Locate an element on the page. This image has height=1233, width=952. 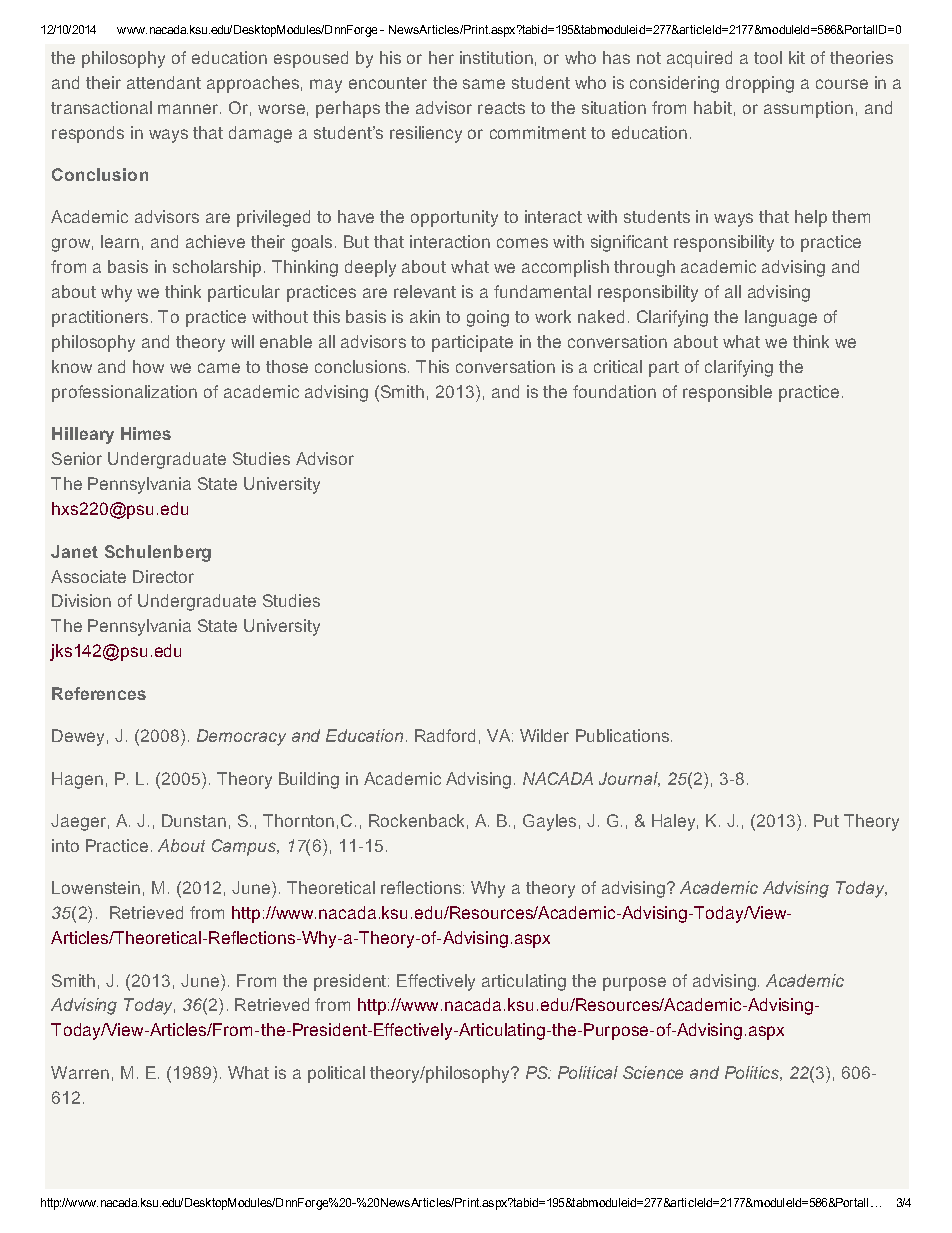
same is located at coordinates (484, 84).
